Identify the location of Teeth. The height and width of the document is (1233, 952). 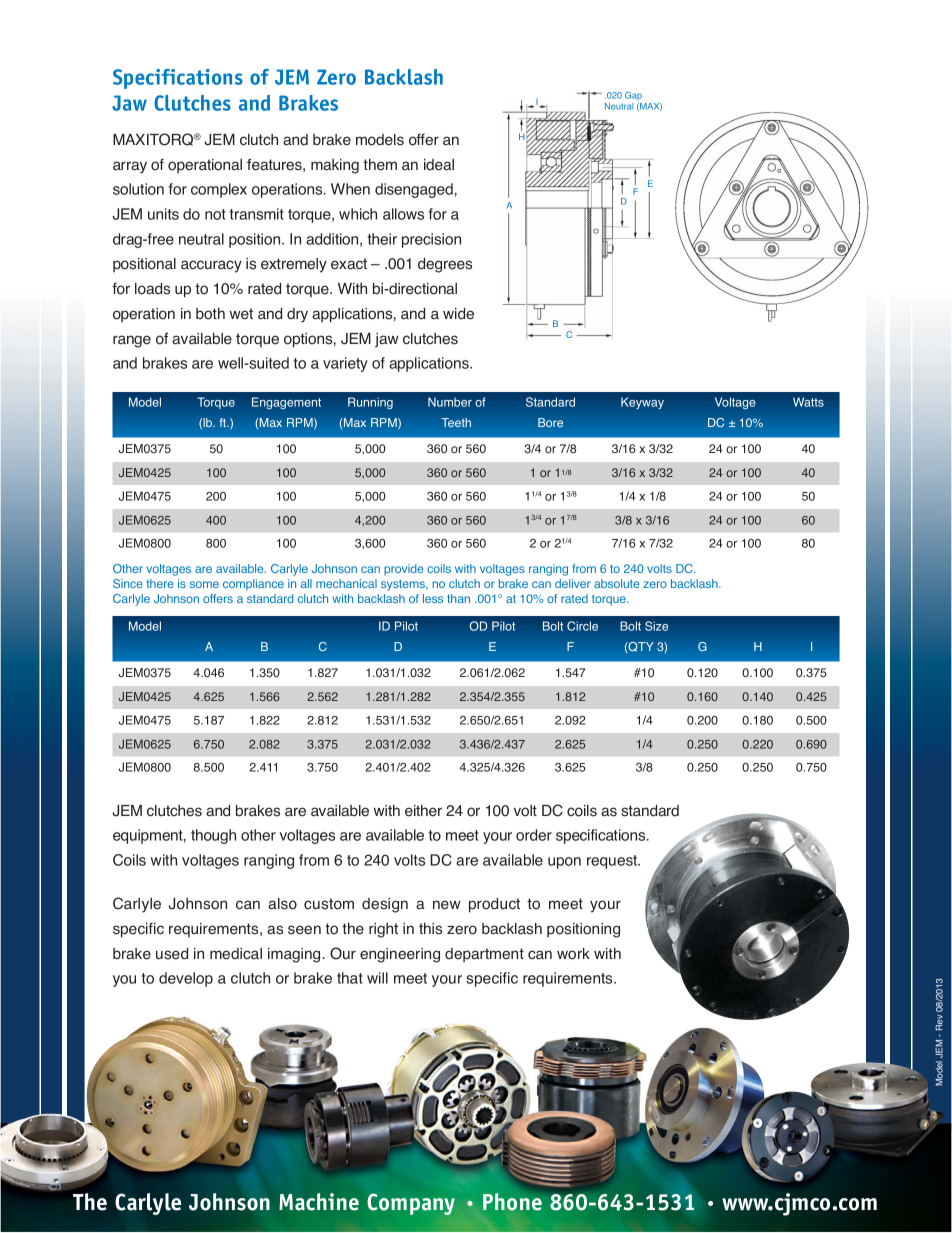
(456, 422).
